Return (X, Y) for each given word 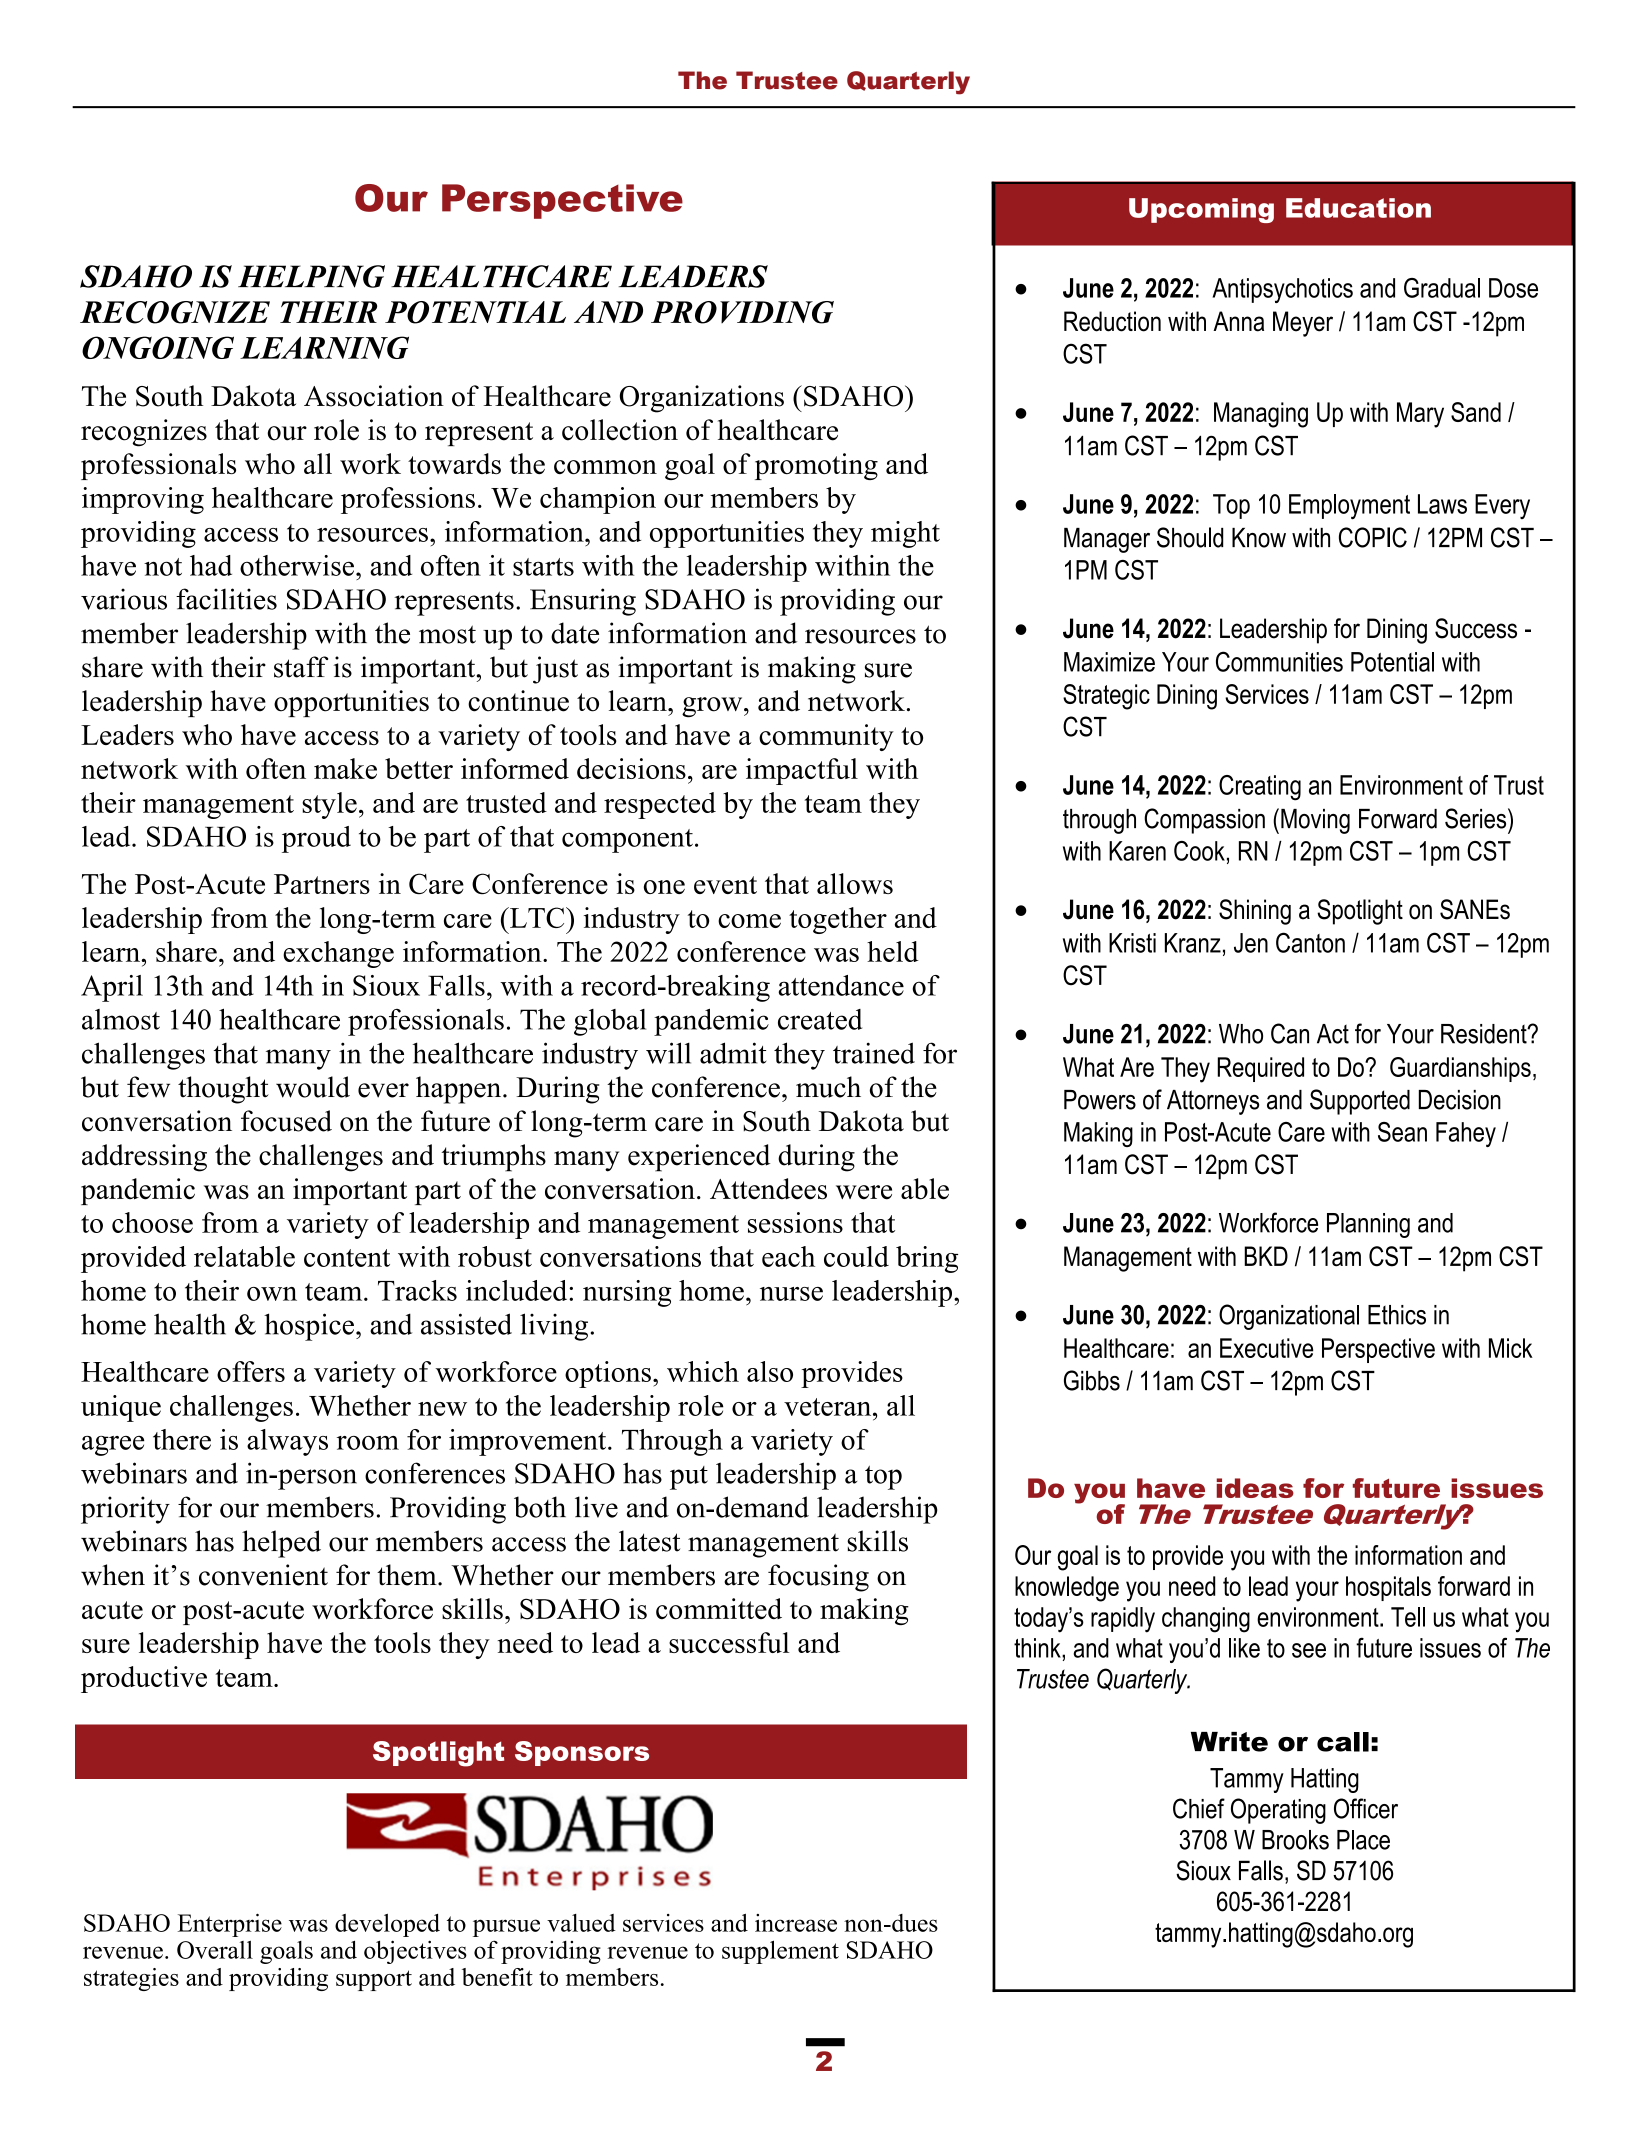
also (770, 1371)
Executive (1266, 1348)
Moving (1315, 821)
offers (251, 1371)
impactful (802, 771)
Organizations (702, 399)
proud (316, 839)
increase (796, 1923)
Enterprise (230, 1925)
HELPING (311, 276)
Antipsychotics (1282, 290)
